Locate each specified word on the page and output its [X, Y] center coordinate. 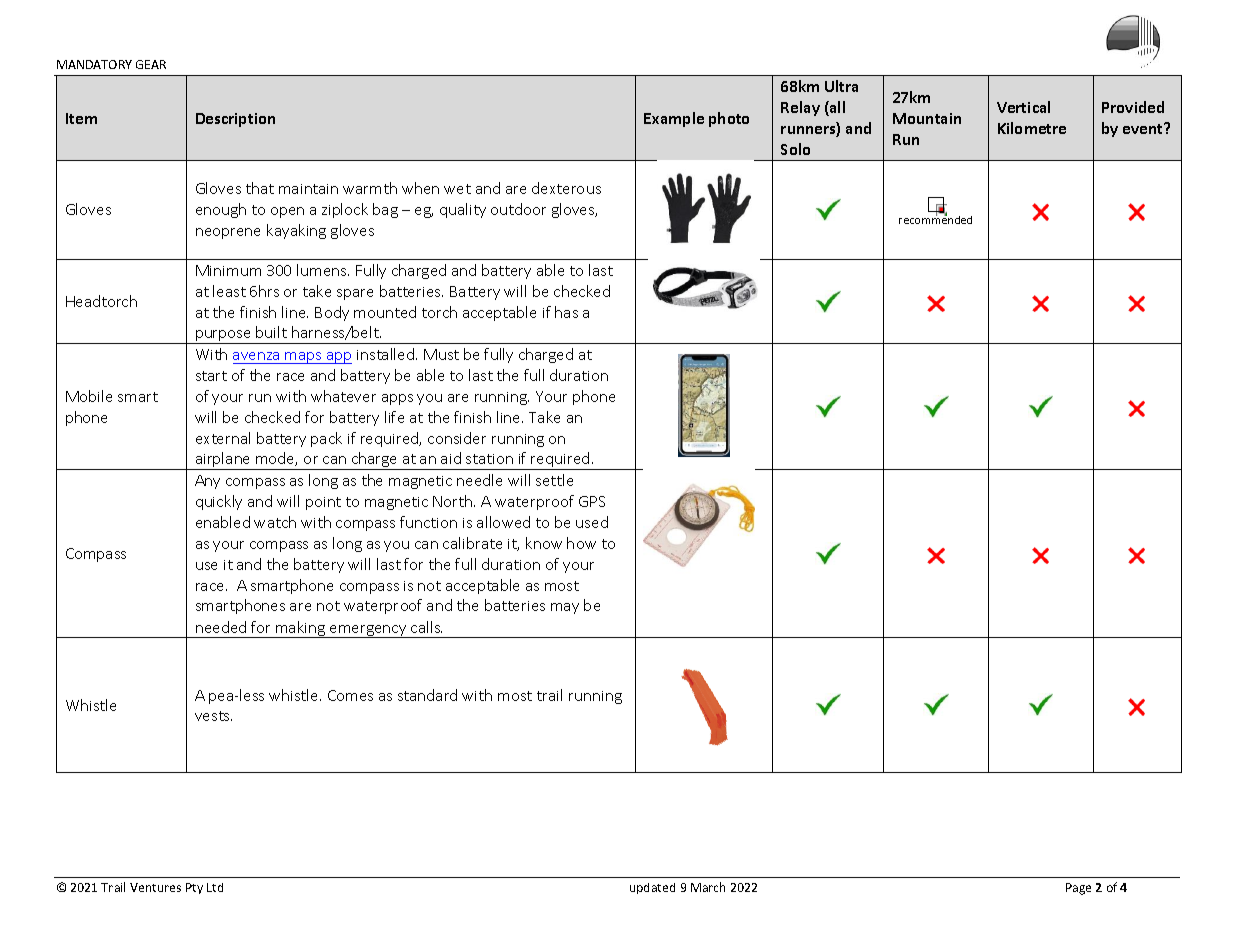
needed [221, 627]
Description [235, 120]
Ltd [215, 887]
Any [207, 482]
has [566, 312]
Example [674, 119]
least [229, 291]
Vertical [1023, 107]
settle [554, 480]
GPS [592, 501]
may [565, 608]
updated [652, 888]
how [581, 543]
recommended [935, 219]
